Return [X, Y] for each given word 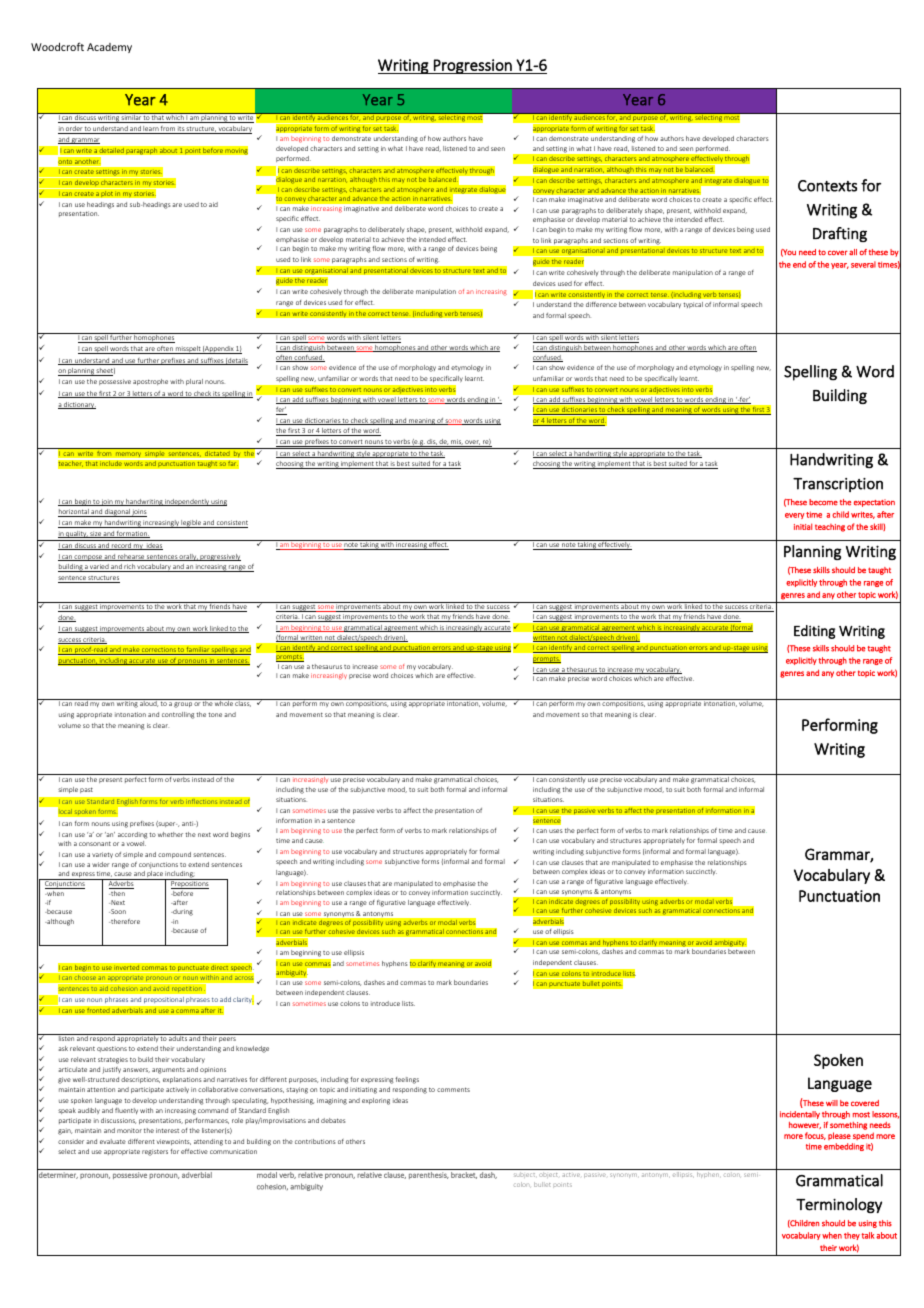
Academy [109, 48]
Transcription [838, 485]
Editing [814, 632]
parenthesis [429, 1175]
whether [170, 834]
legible [191, 524]
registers [155, 1152]
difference [601, 304]
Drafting [840, 234]
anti [189, 823]
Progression [473, 66]
